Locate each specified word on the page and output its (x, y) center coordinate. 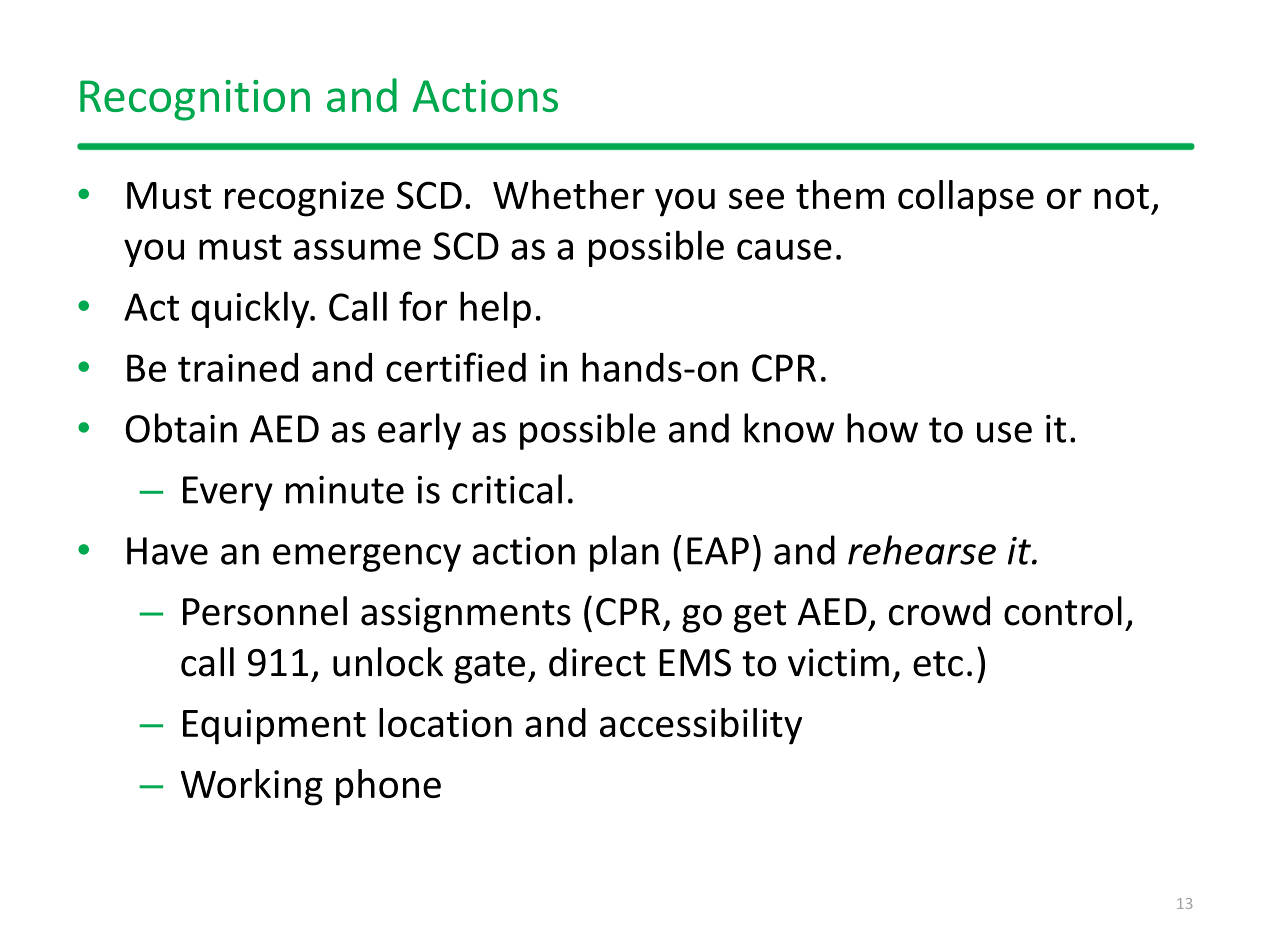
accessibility (701, 726)
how (882, 428)
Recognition (195, 100)
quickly (251, 309)
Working (252, 787)
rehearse (922, 550)
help (495, 309)
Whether (569, 194)
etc (938, 664)
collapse (966, 198)
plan (624, 553)
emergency (367, 558)
